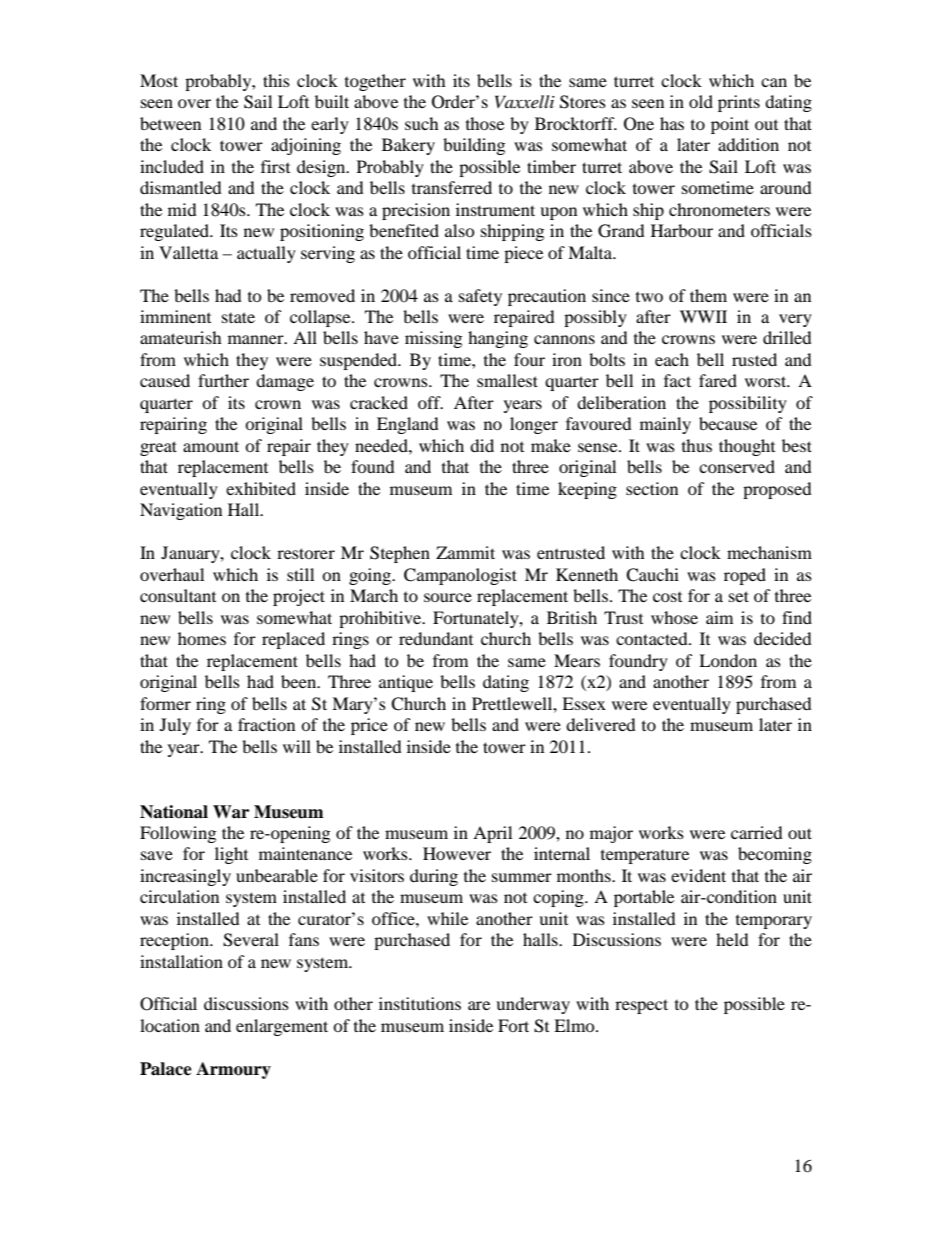  I want to click on consultant, so click(178, 595).
